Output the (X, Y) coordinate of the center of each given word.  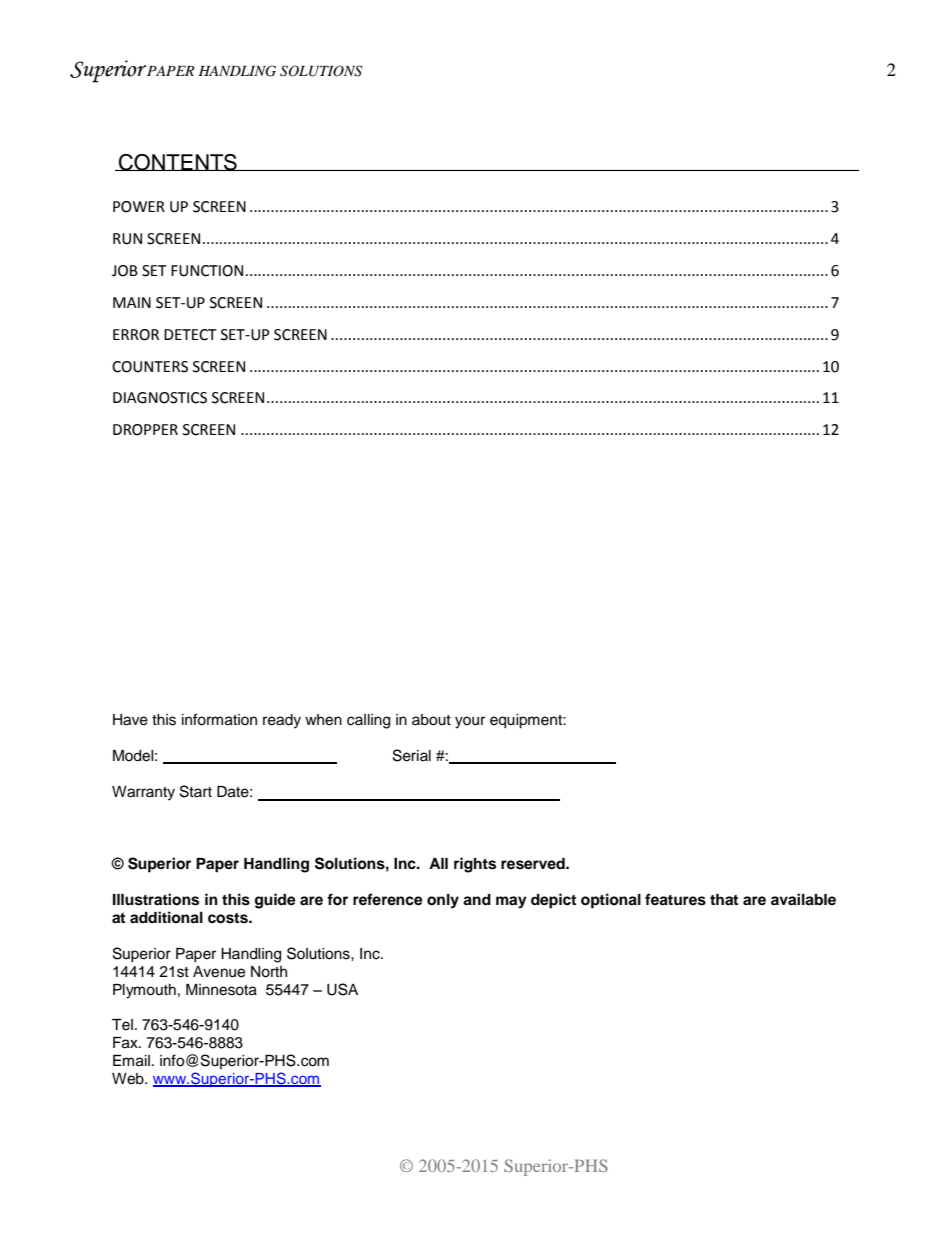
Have (130, 720)
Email (131, 1061)
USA (342, 989)
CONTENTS (178, 162)
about (431, 720)
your (470, 722)
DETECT (190, 335)
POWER (139, 207)
